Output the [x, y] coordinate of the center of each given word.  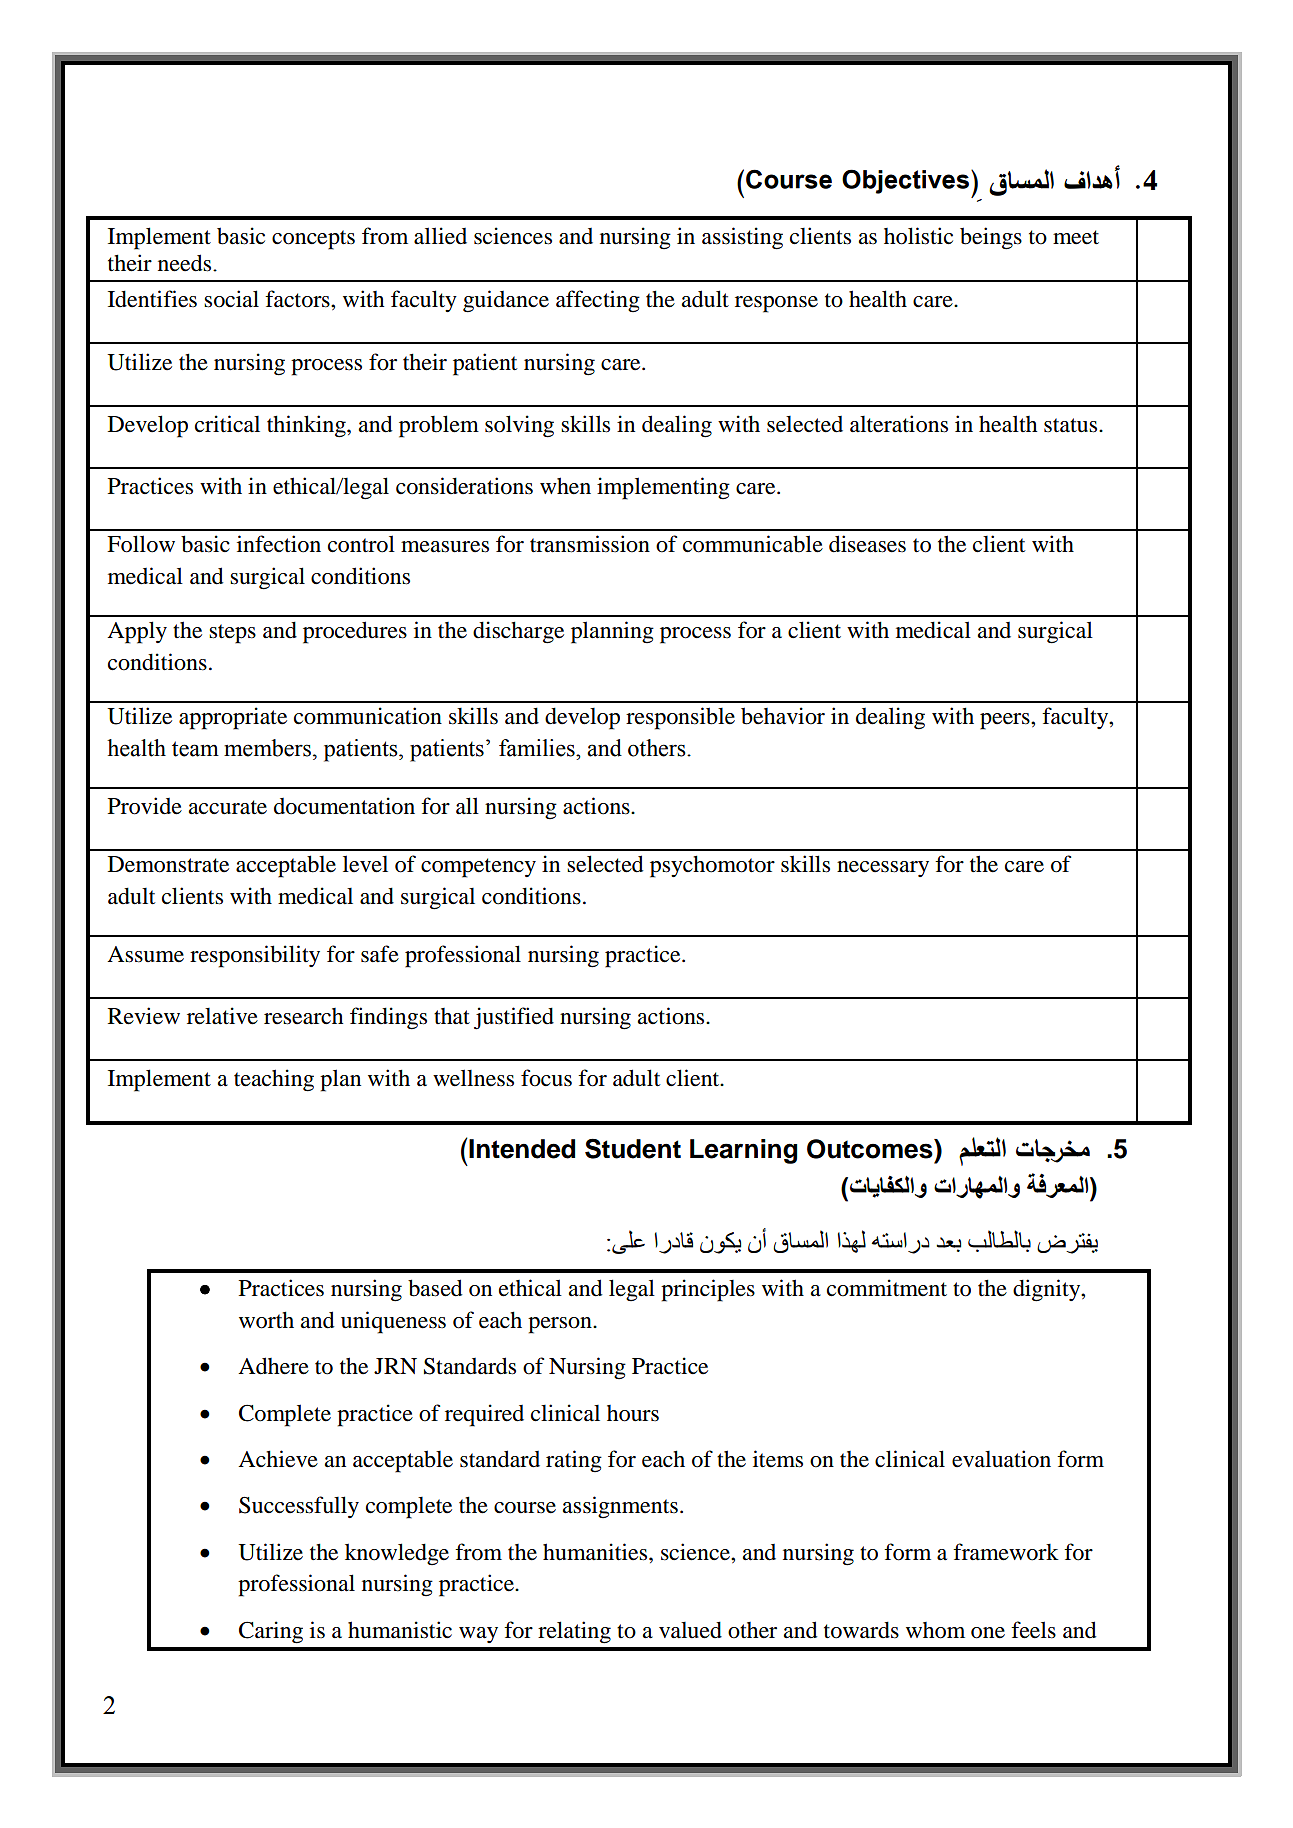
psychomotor [712, 866]
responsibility [255, 956]
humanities [596, 1552]
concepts [313, 240]
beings [991, 238]
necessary [883, 869]
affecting [598, 301]
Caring [271, 1632]
